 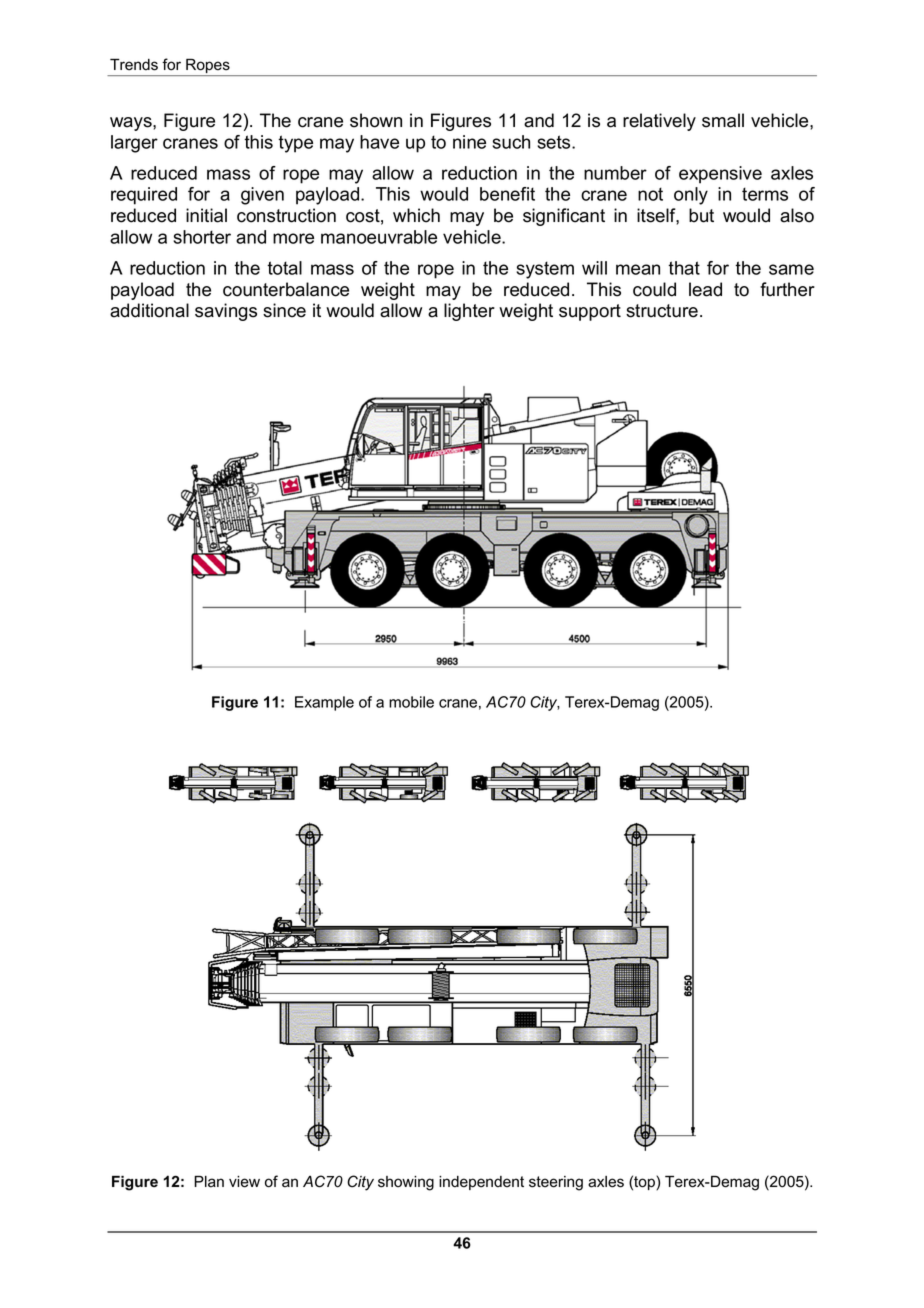 What do you see at coordinates (481, 1183) in the screenshot?
I see `independent` at bounding box center [481, 1183].
